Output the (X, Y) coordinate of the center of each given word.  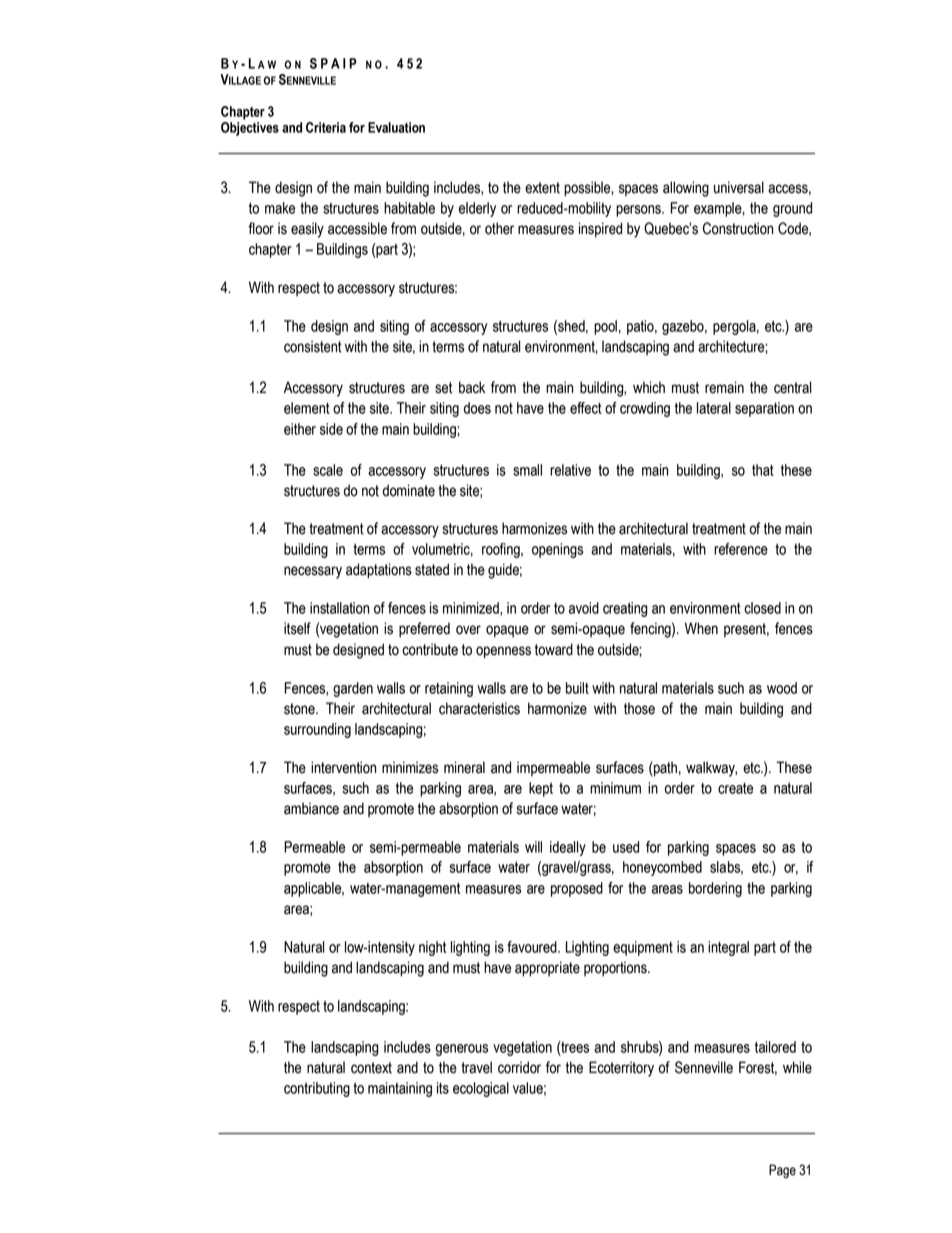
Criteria (326, 127)
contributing (317, 1089)
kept (541, 789)
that (763, 470)
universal (739, 187)
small (527, 470)
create (735, 788)
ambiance (311, 808)
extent (542, 188)
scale (328, 470)
